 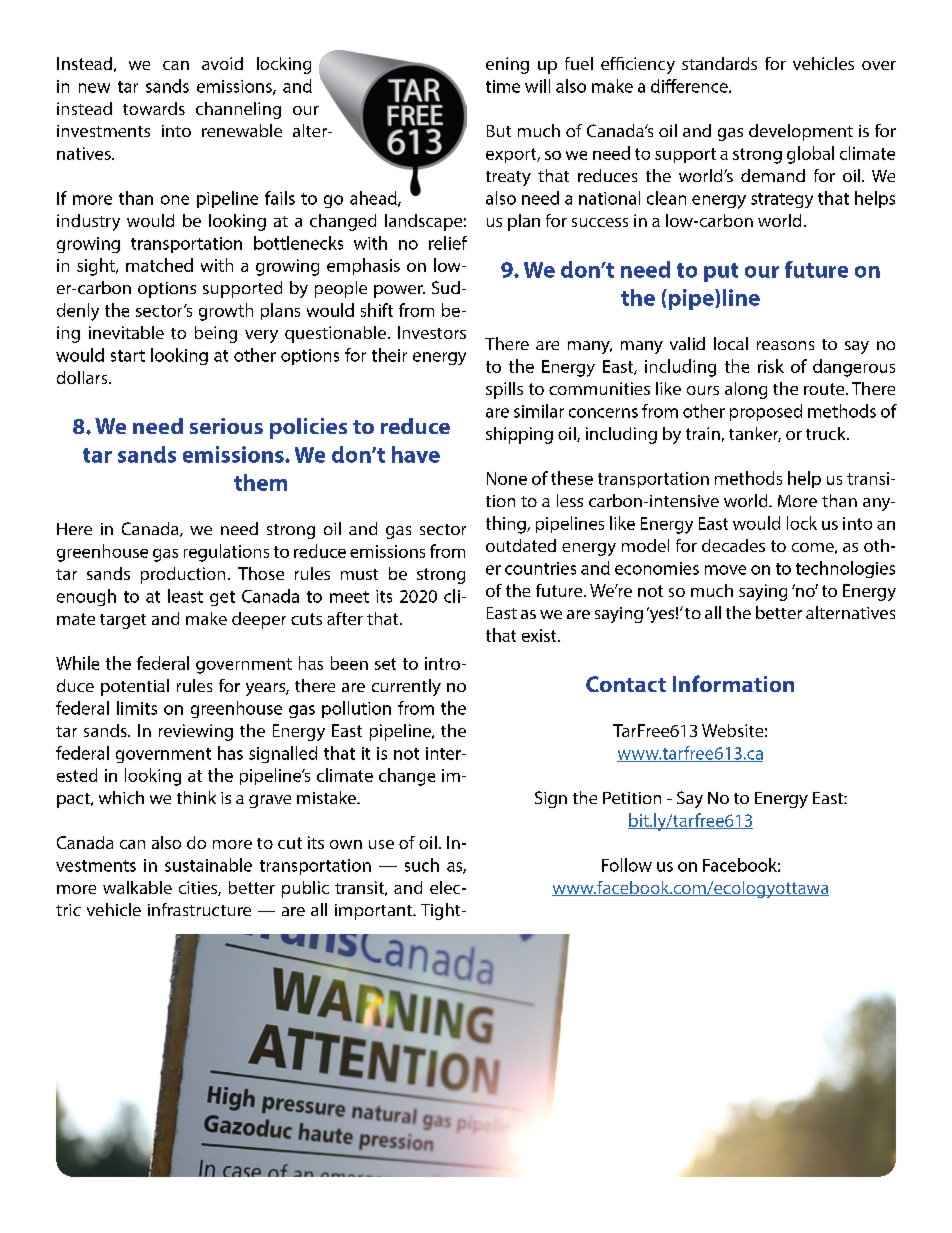 What do you see at coordinates (154, 108) in the page?
I see `towards` at bounding box center [154, 108].
